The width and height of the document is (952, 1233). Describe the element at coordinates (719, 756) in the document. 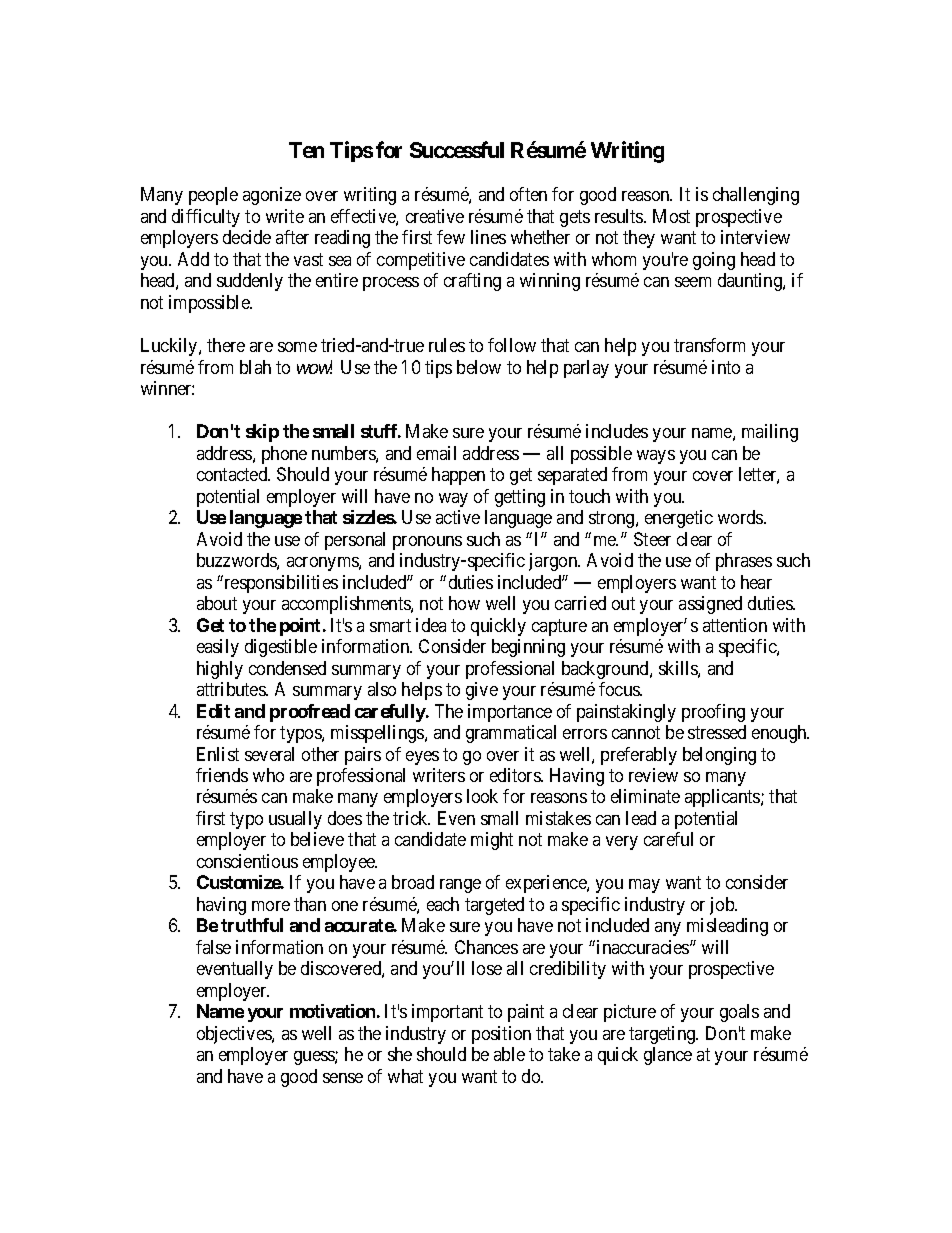

I see `belonging` at that location.
